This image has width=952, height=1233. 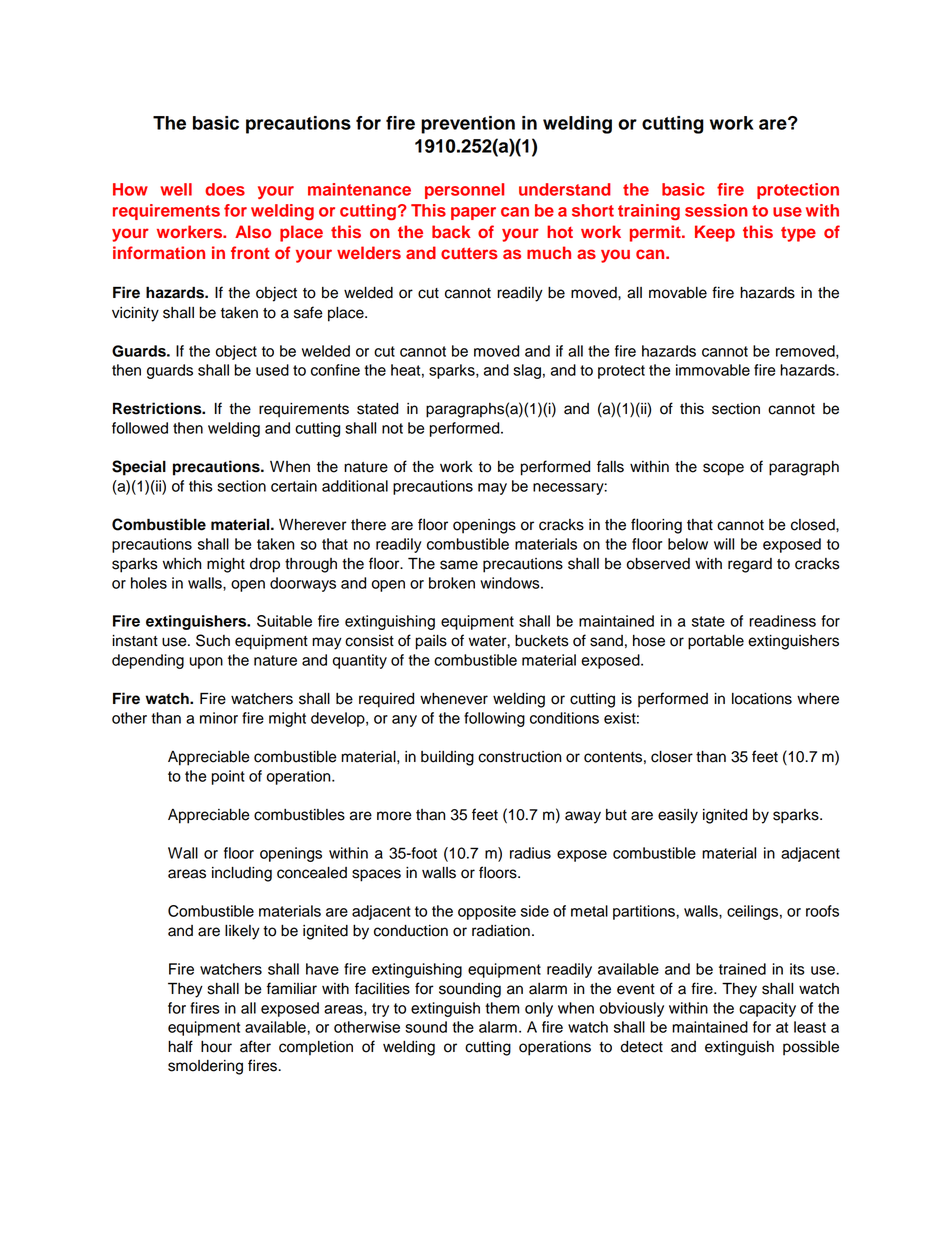 I want to click on paper, so click(x=473, y=213).
